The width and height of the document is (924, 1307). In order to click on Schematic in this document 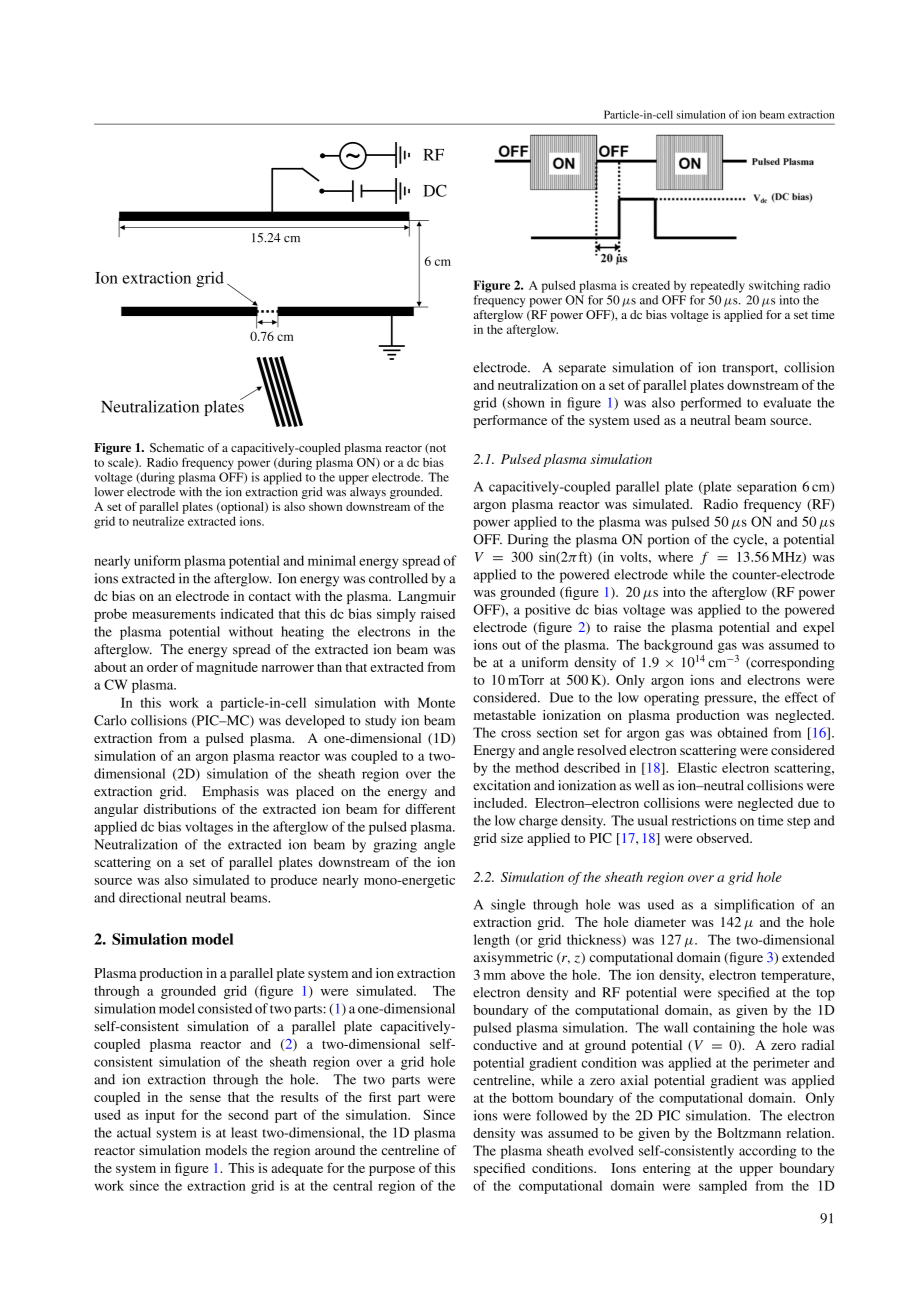, I will do `click(177, 447)`.
